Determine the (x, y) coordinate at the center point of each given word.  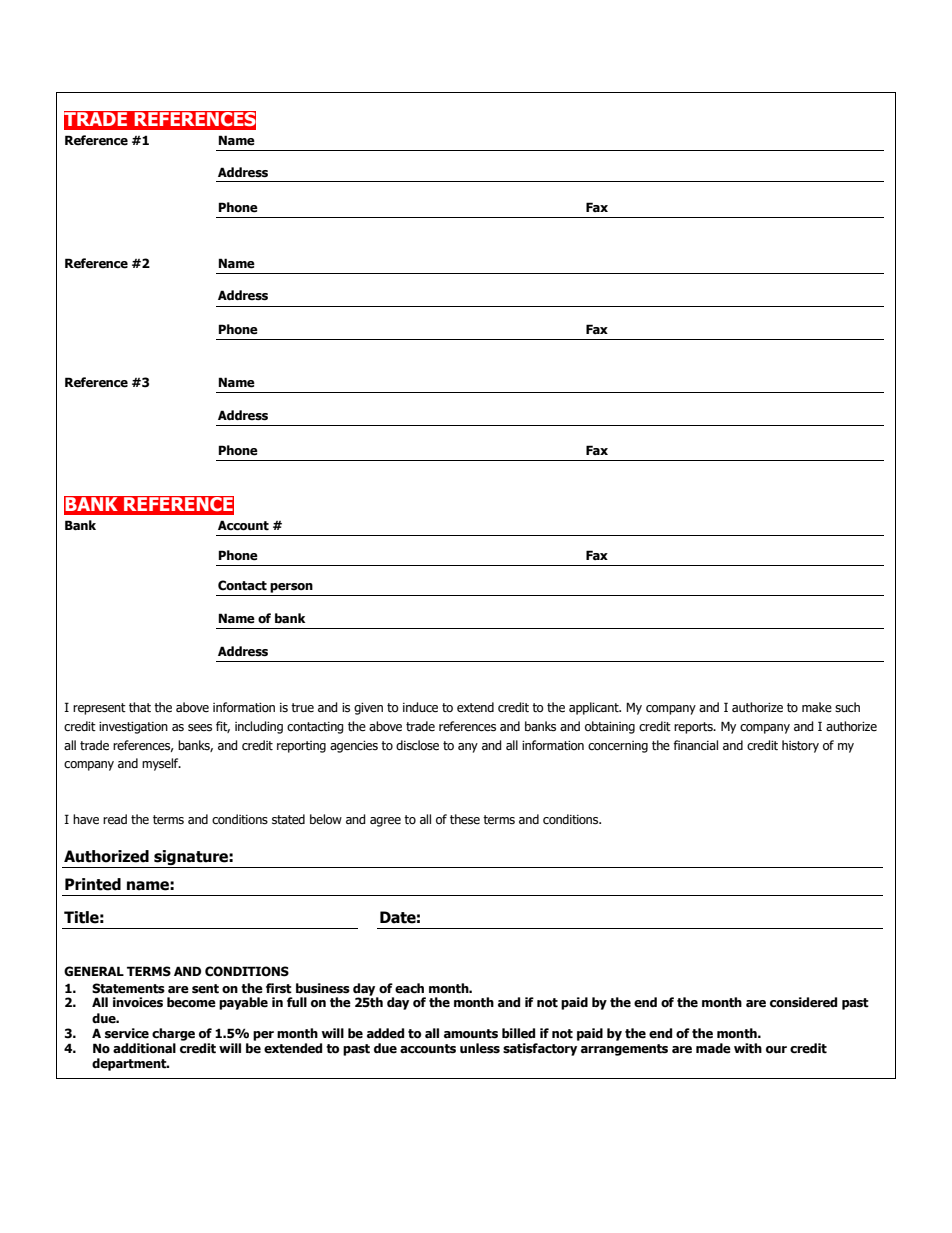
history (800, 746)
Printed (93, 884)
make (817, 707)
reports (694, 728)
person (291, 588)
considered (803, 1002)
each (409, 988)
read (115, 819)
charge (173, 1034)
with (748, 1048)
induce (420, 707)
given (368, 709)
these (465, 819)
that (140, 707)
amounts (471, 1034)
